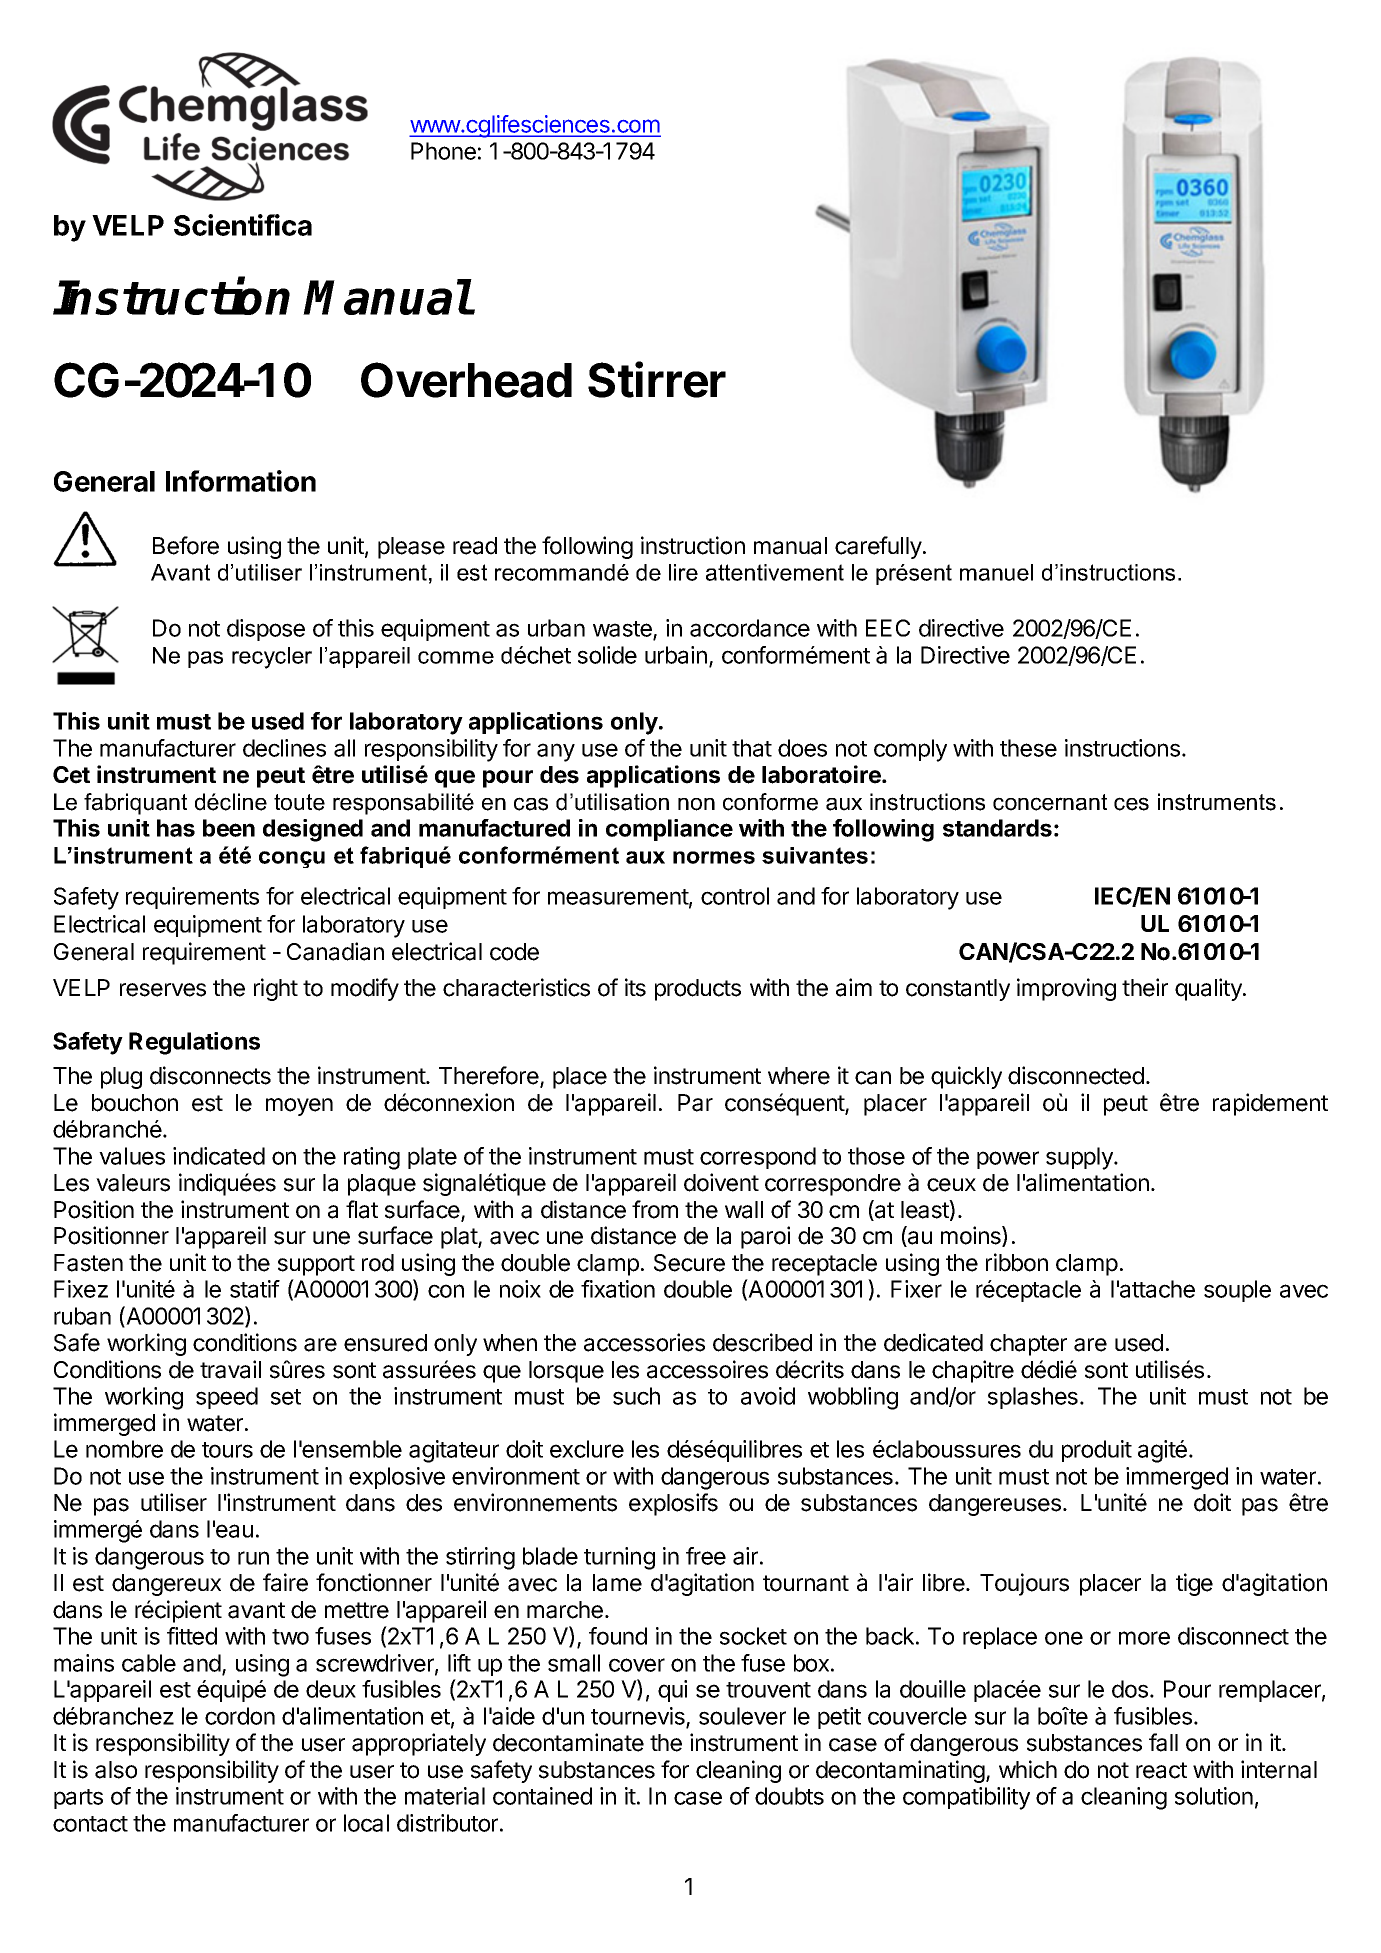 This screenshot has width=1381, height=1953. I want to click on Stirrer, so click(657, 379).
